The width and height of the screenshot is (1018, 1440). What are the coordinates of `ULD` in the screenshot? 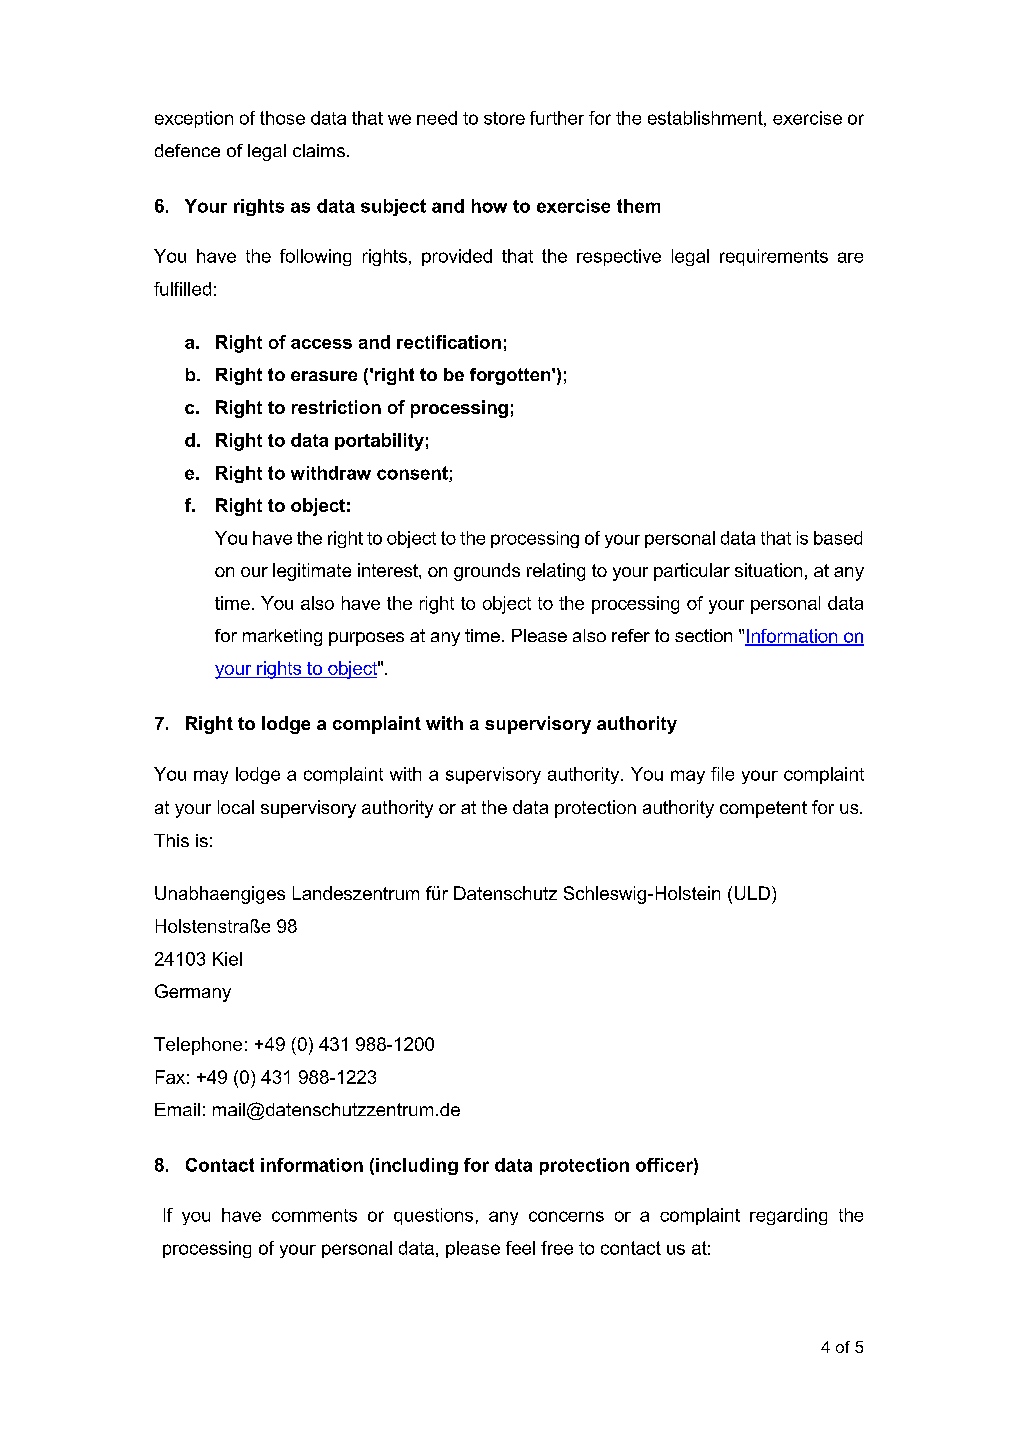 It's located at (752, 893).
